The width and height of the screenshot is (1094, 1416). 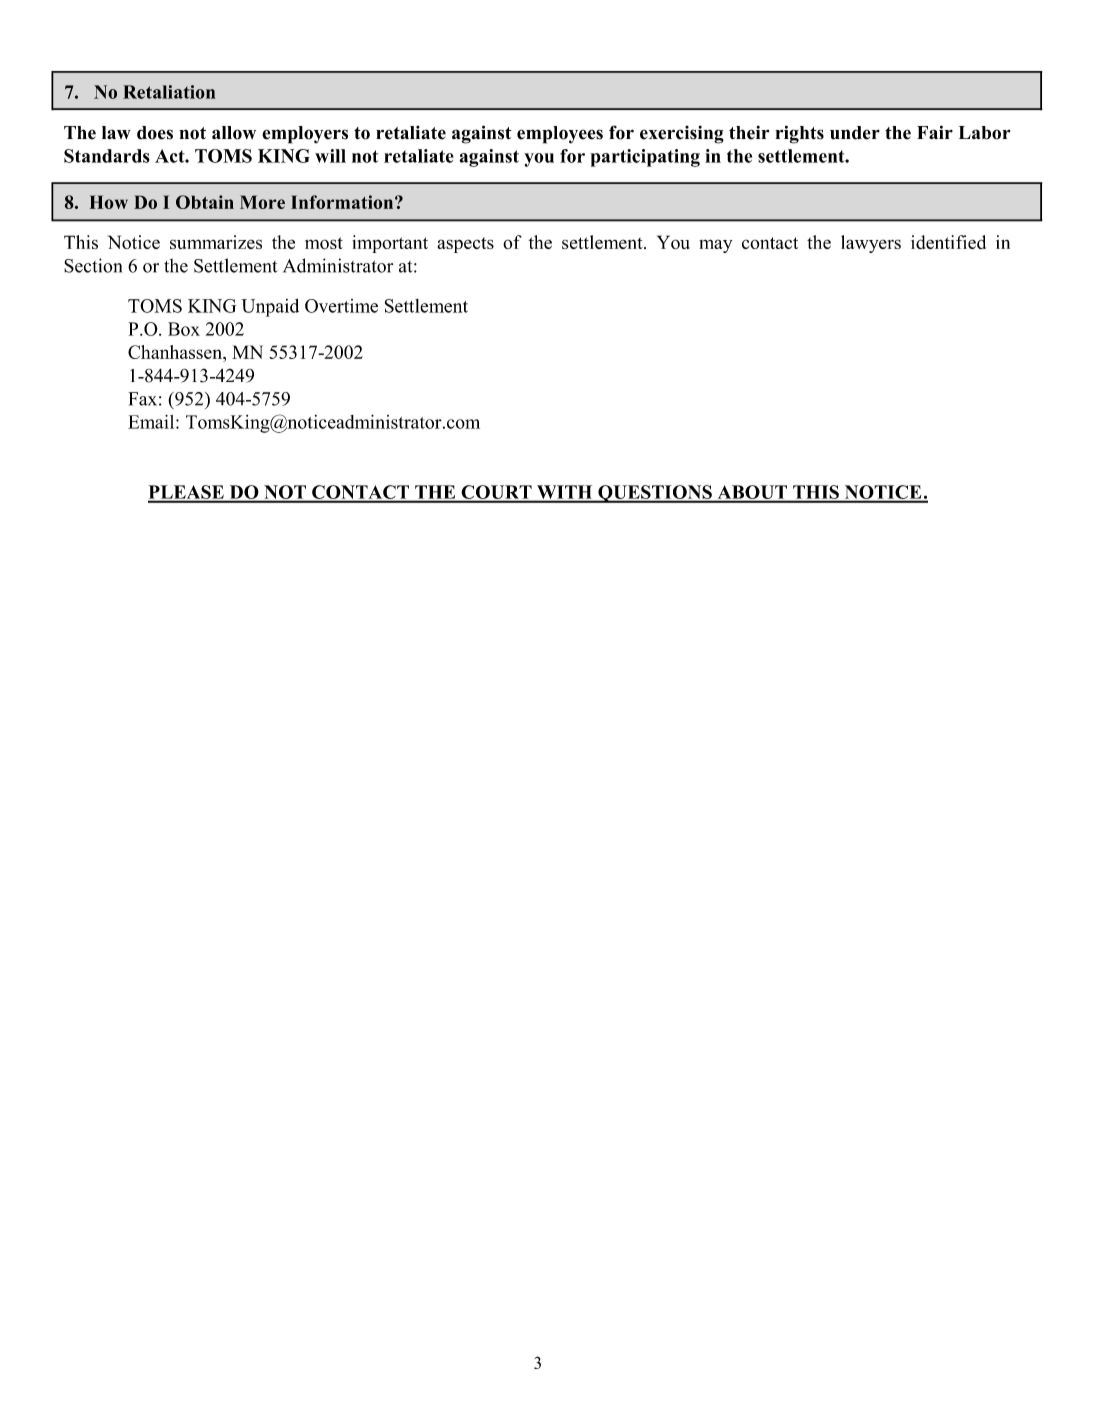 What do you see at coordinates (169, 92) in the screenshot?
I see `Retaliation` at bounding box center [169, 92].
